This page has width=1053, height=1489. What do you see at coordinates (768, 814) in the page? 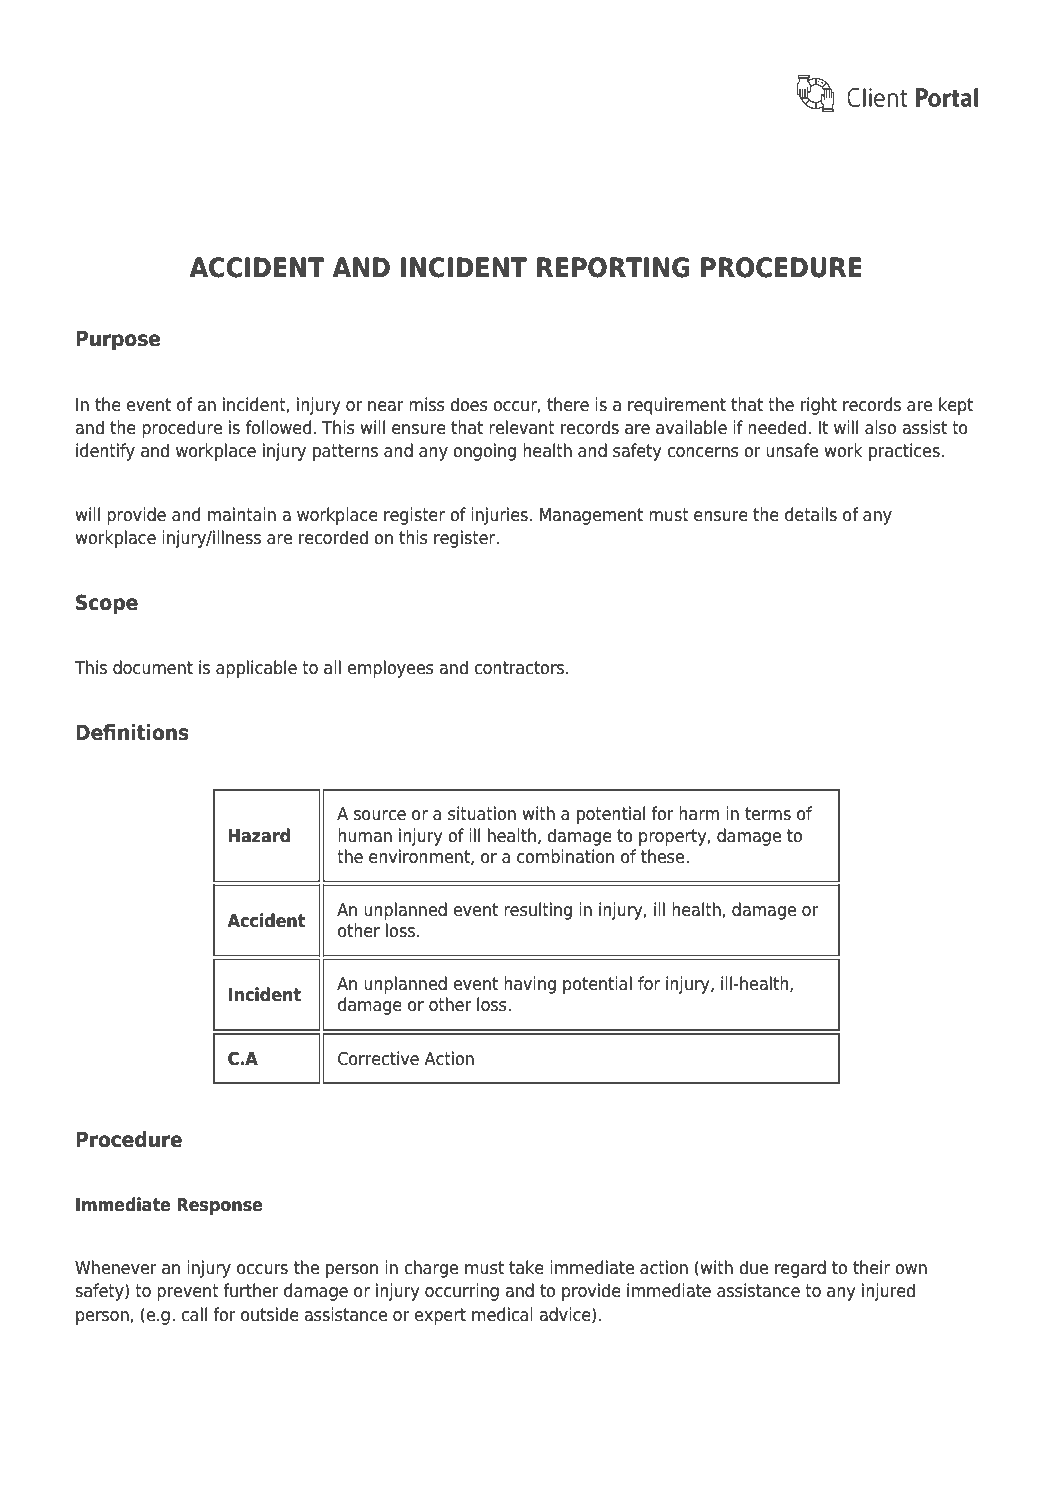
I see `terms` at bounding box center [768, 814].
